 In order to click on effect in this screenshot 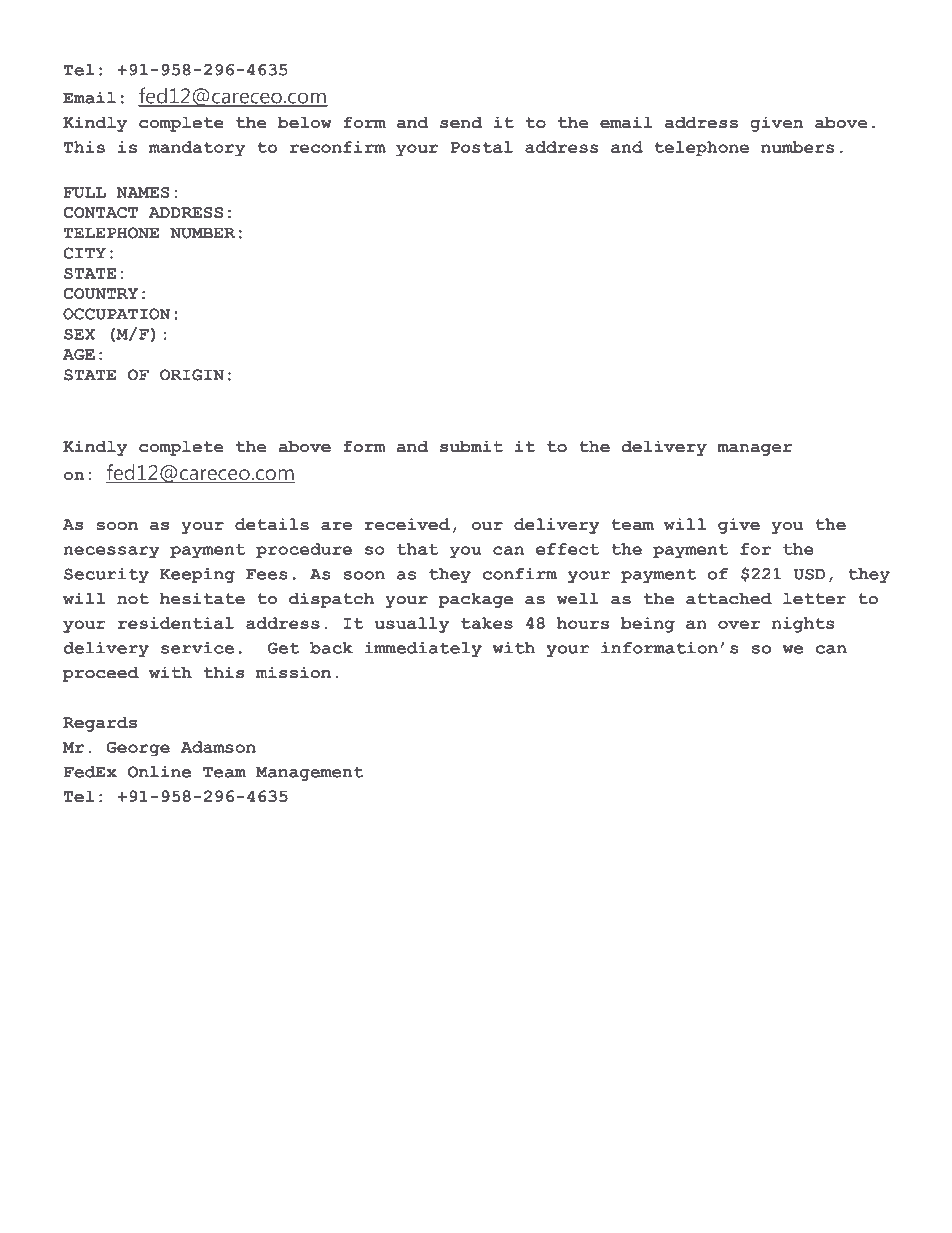, I will do `click(568, 549)`.
